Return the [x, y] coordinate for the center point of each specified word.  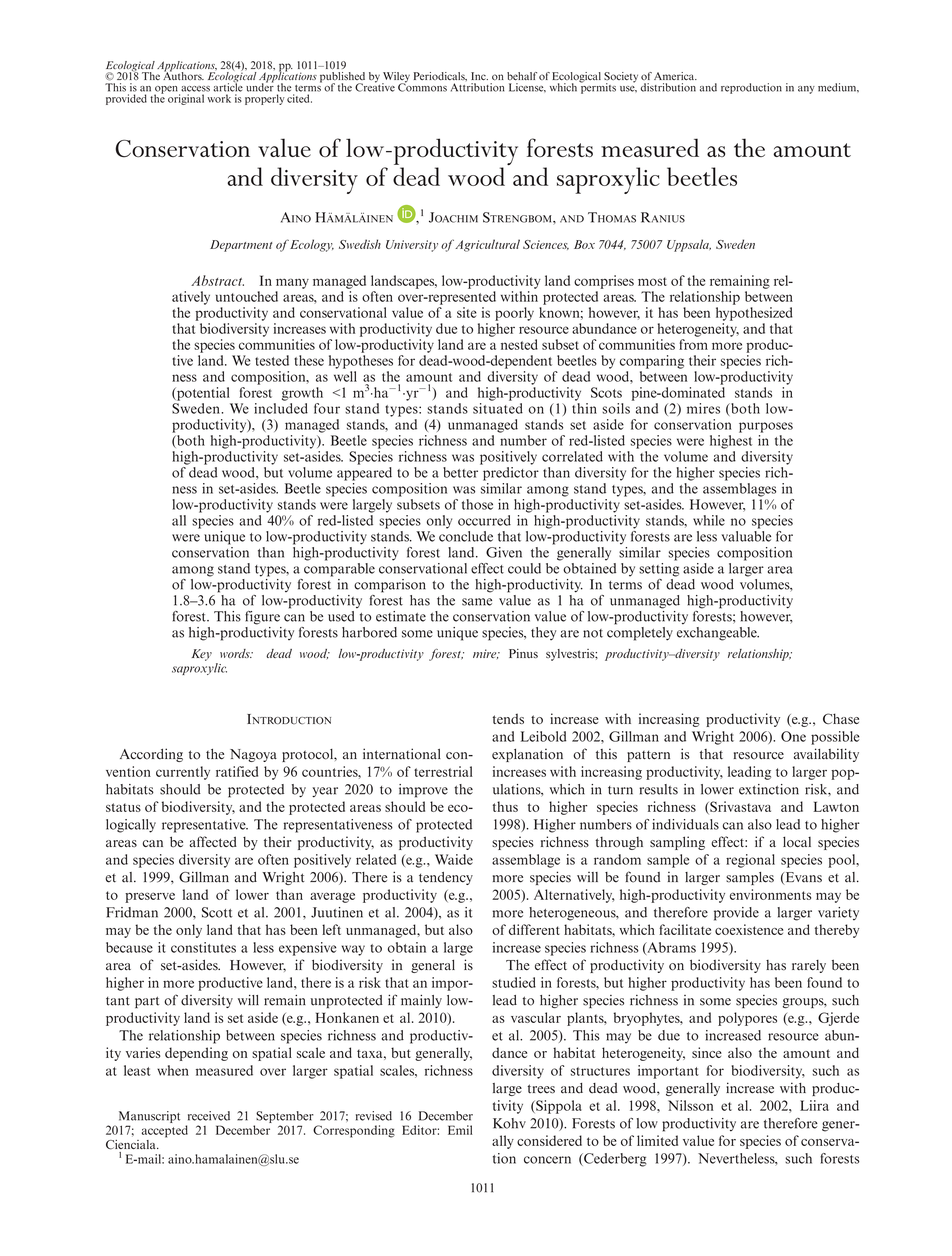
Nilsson [690, 1105]
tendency [446, 878]
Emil [460, 1130]
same [477, 602]
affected [213, 841]
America [675, 76]
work [219, 98]
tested [272, 360]
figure [262, 618]
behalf [522, 76]
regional [750, 861]
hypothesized [754, 314]
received [209, 1116]
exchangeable [718, 634]
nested [519, 344]
